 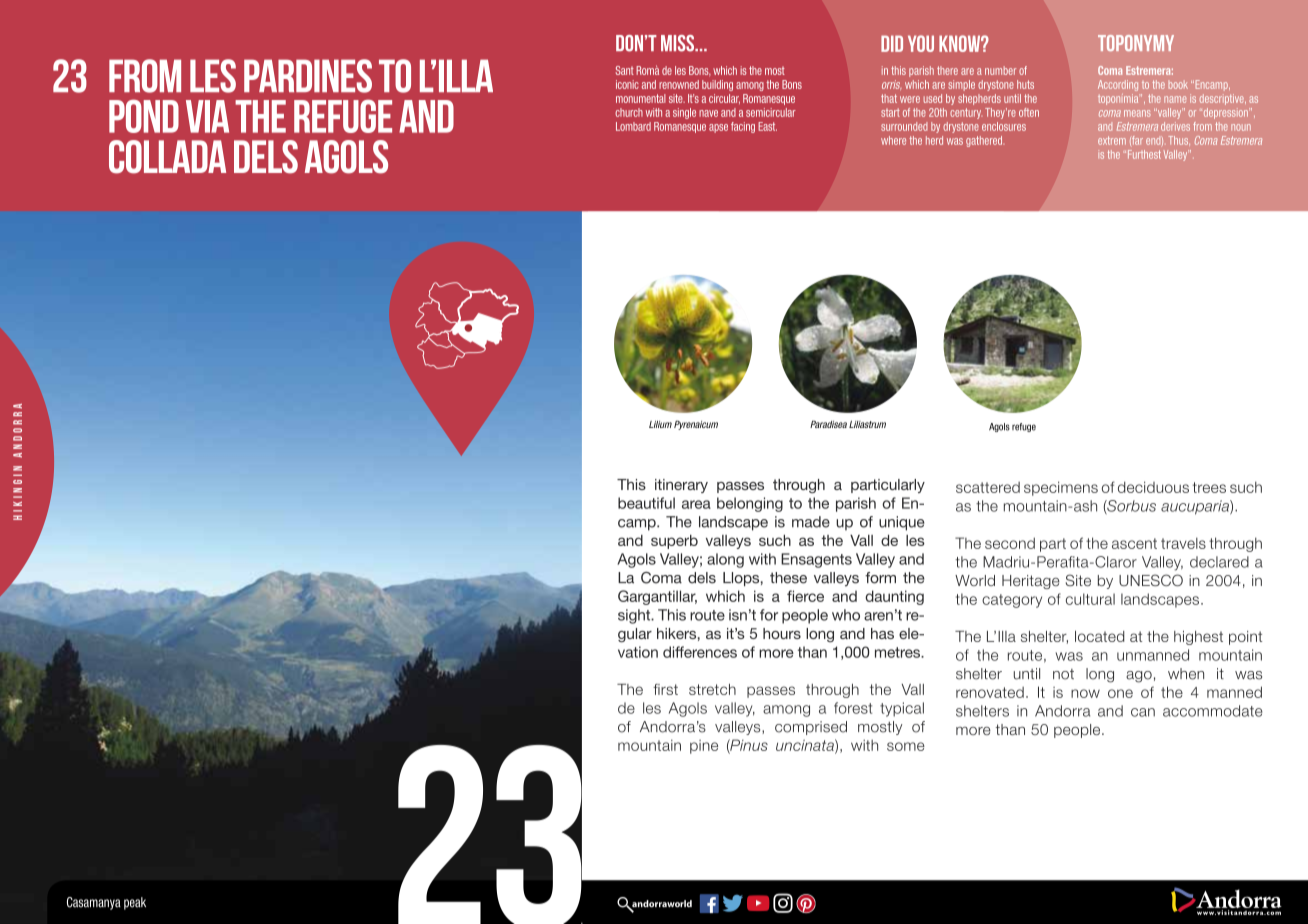 I want to click on renowned, so click(x=679, y=84).
